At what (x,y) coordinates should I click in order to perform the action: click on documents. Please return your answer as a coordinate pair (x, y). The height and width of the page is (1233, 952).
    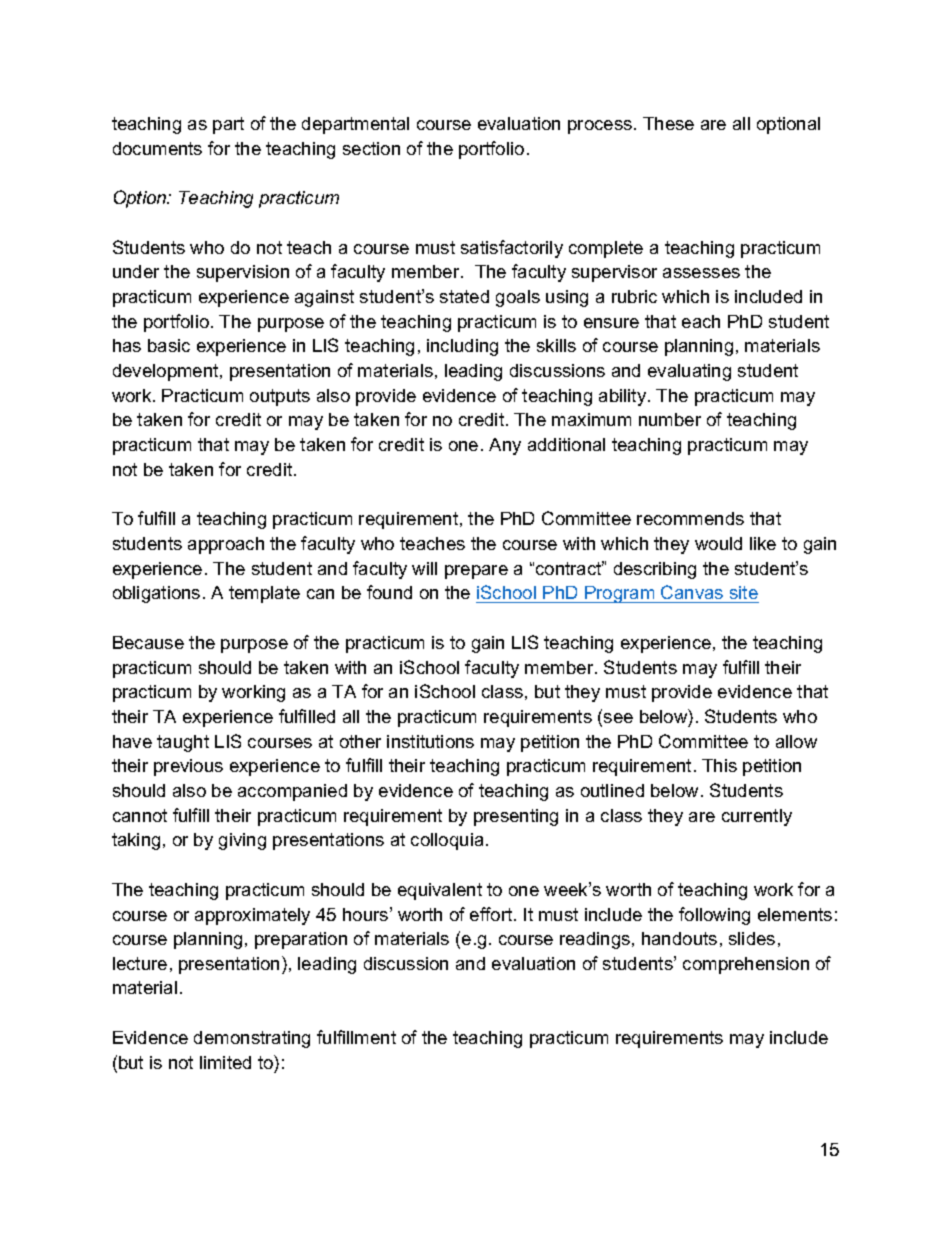
    Looking at the image, I should click on (157, 148).
